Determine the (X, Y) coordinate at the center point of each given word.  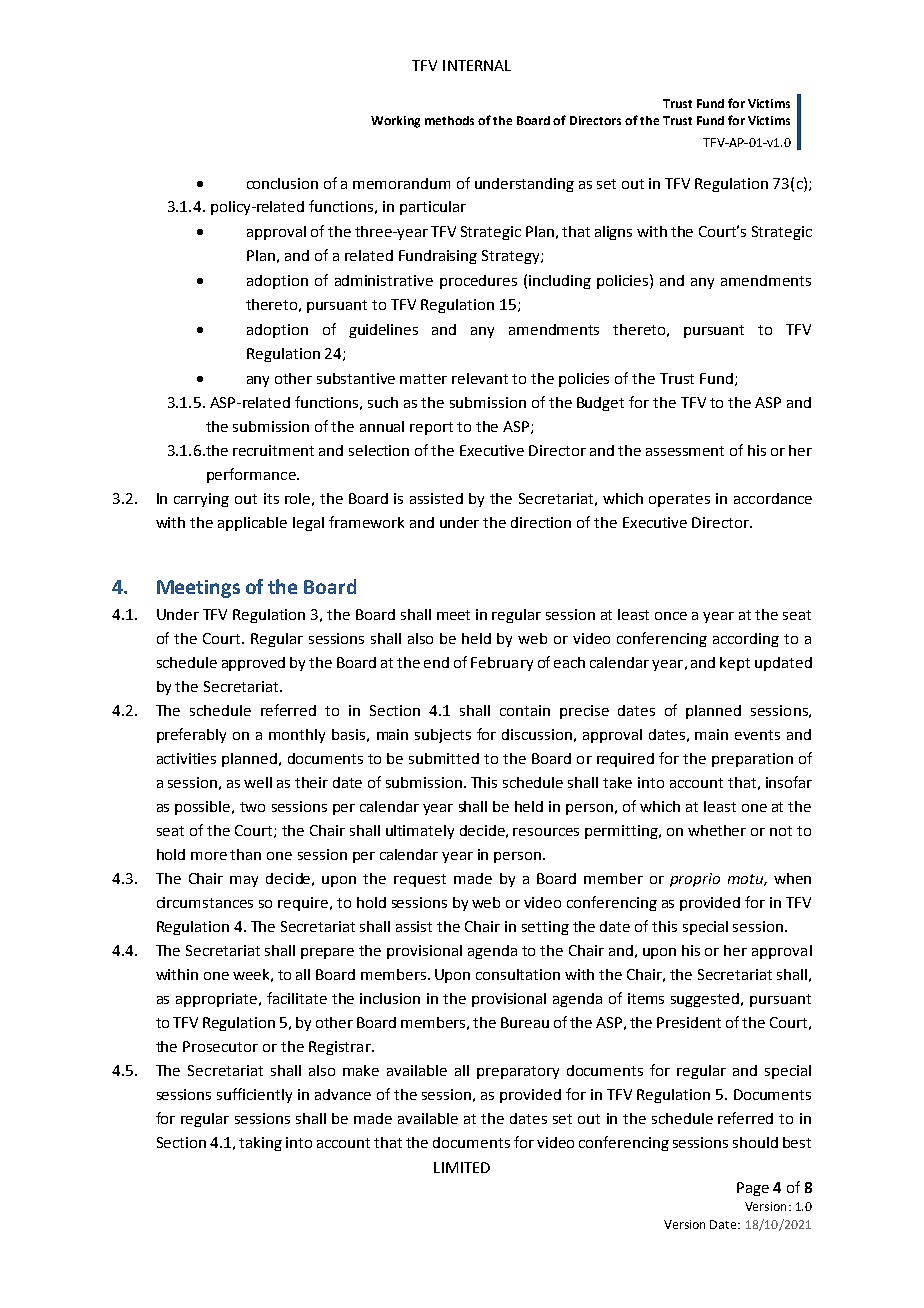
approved (253, 664)
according (746, 640)
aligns (613, 233)
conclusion (282, 183)
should (755, 1142)
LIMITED (462, 1167)
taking (260, 1144)
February (502, 664)
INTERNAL (477, 65)
